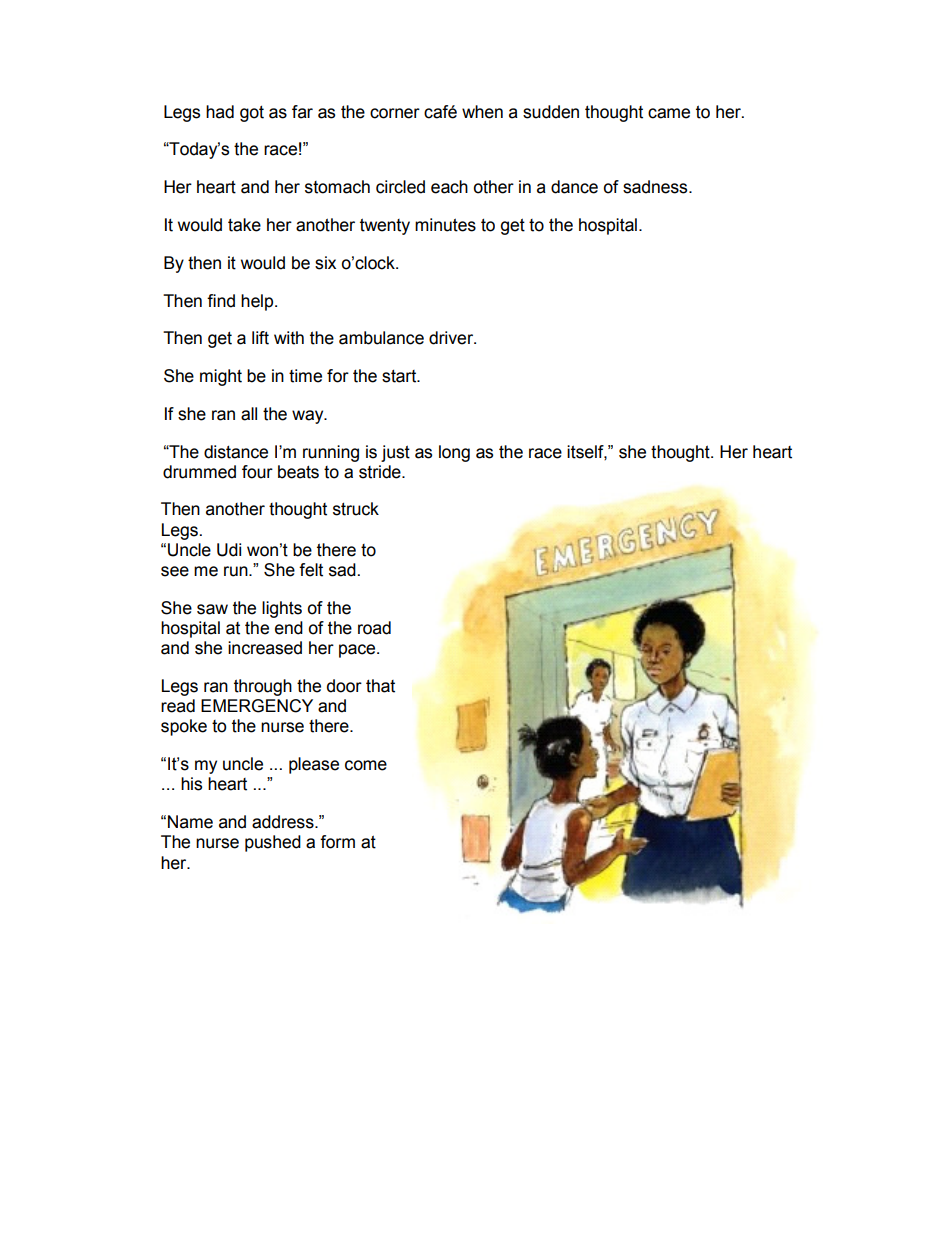 The image size is (952, 1233). What do you see at coordinates (669, 113) in the page?
I see `came` at bounding box center [669, 113].
